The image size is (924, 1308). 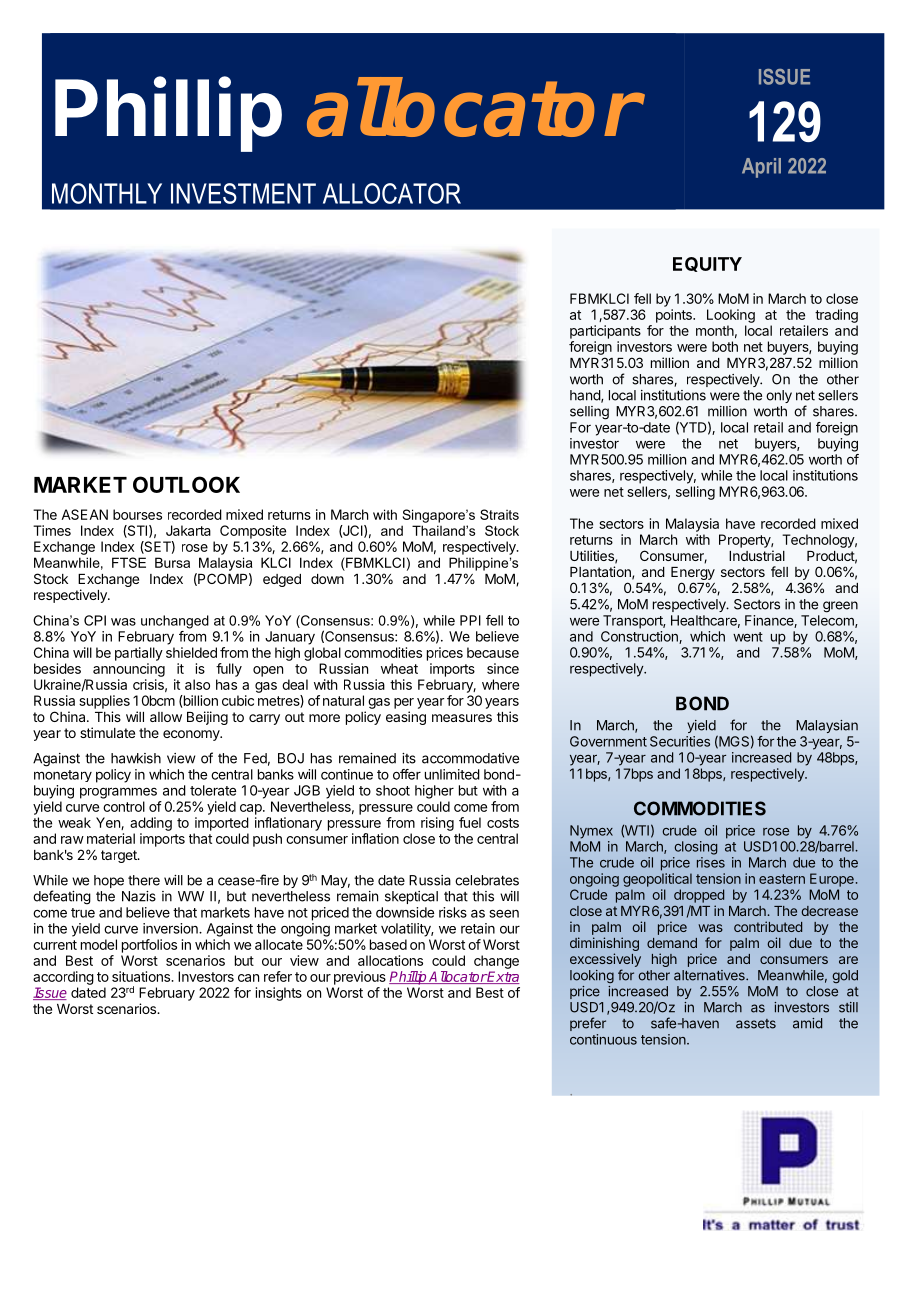 I want to click on Extra, so click(x=503, y=977).
